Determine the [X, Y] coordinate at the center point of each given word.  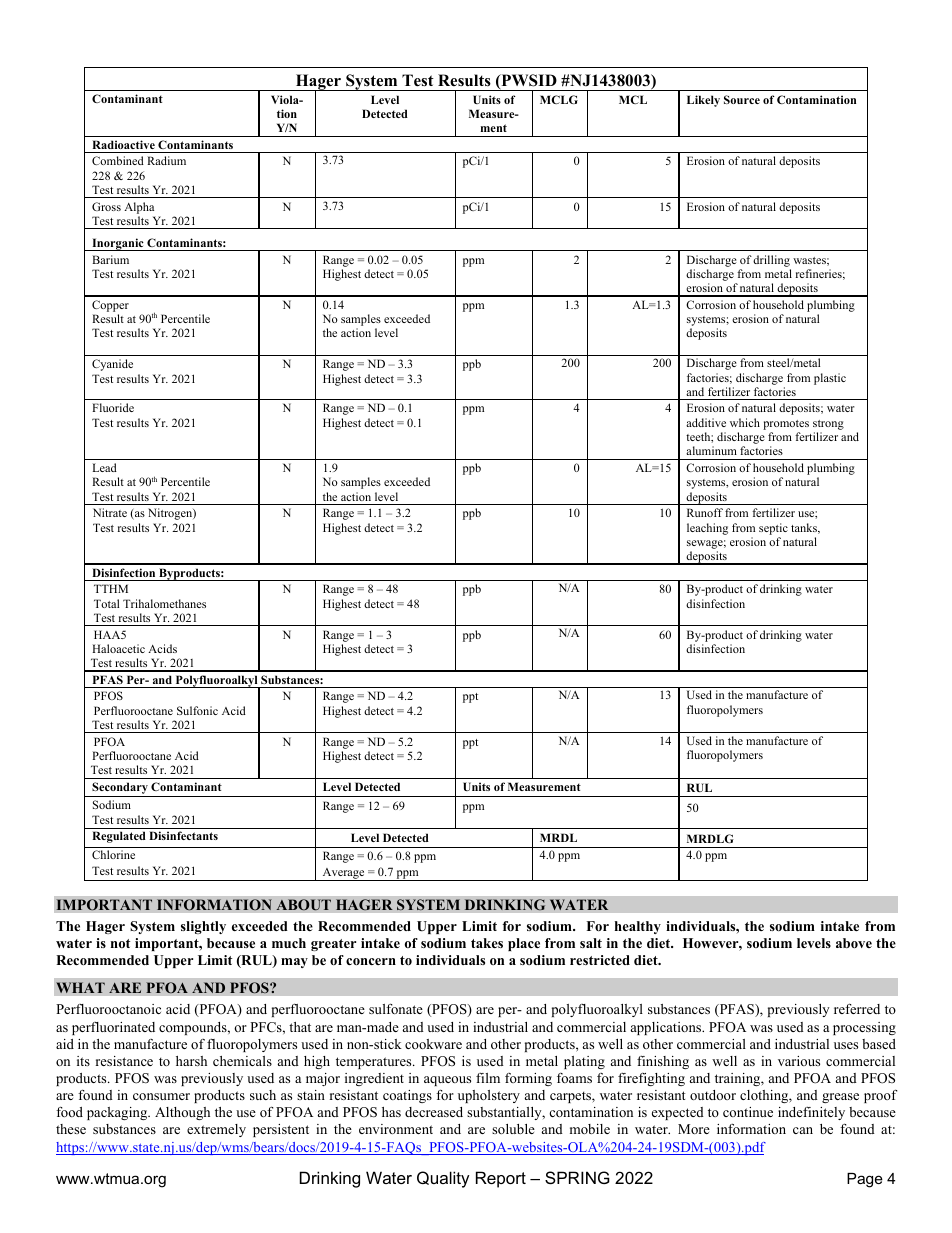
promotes [786, 425]
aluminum [711, 450]
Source [742, 99]
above [854, 943]
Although [182, 1113]
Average [343, 874]
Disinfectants [183, 835]
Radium [166, 160]
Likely [703, 101]
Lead [105, 467]
